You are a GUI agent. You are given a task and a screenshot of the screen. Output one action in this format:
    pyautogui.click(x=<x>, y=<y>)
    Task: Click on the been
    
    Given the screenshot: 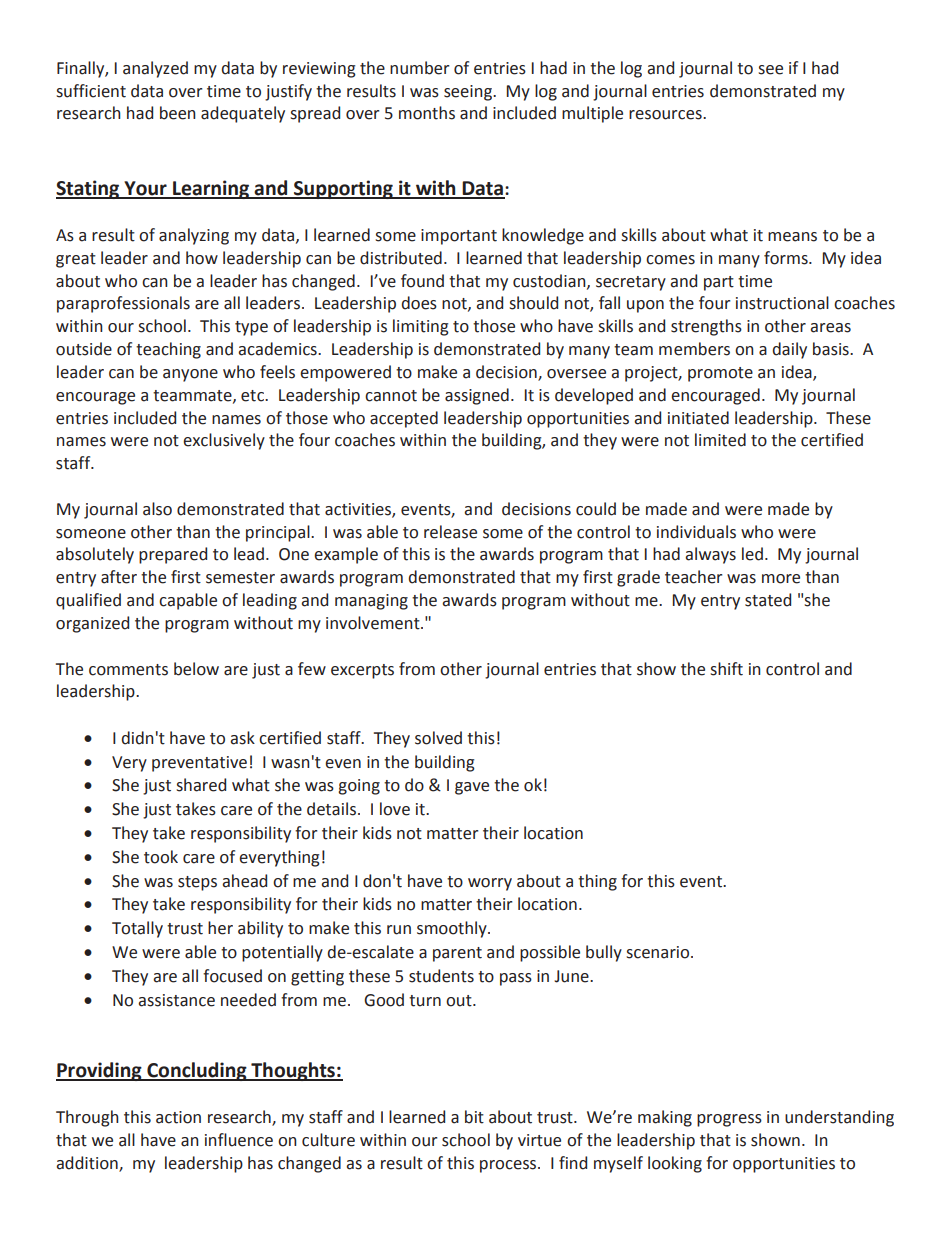 What is the action you would take?
    pyautogui.click(x=178, y=113)
